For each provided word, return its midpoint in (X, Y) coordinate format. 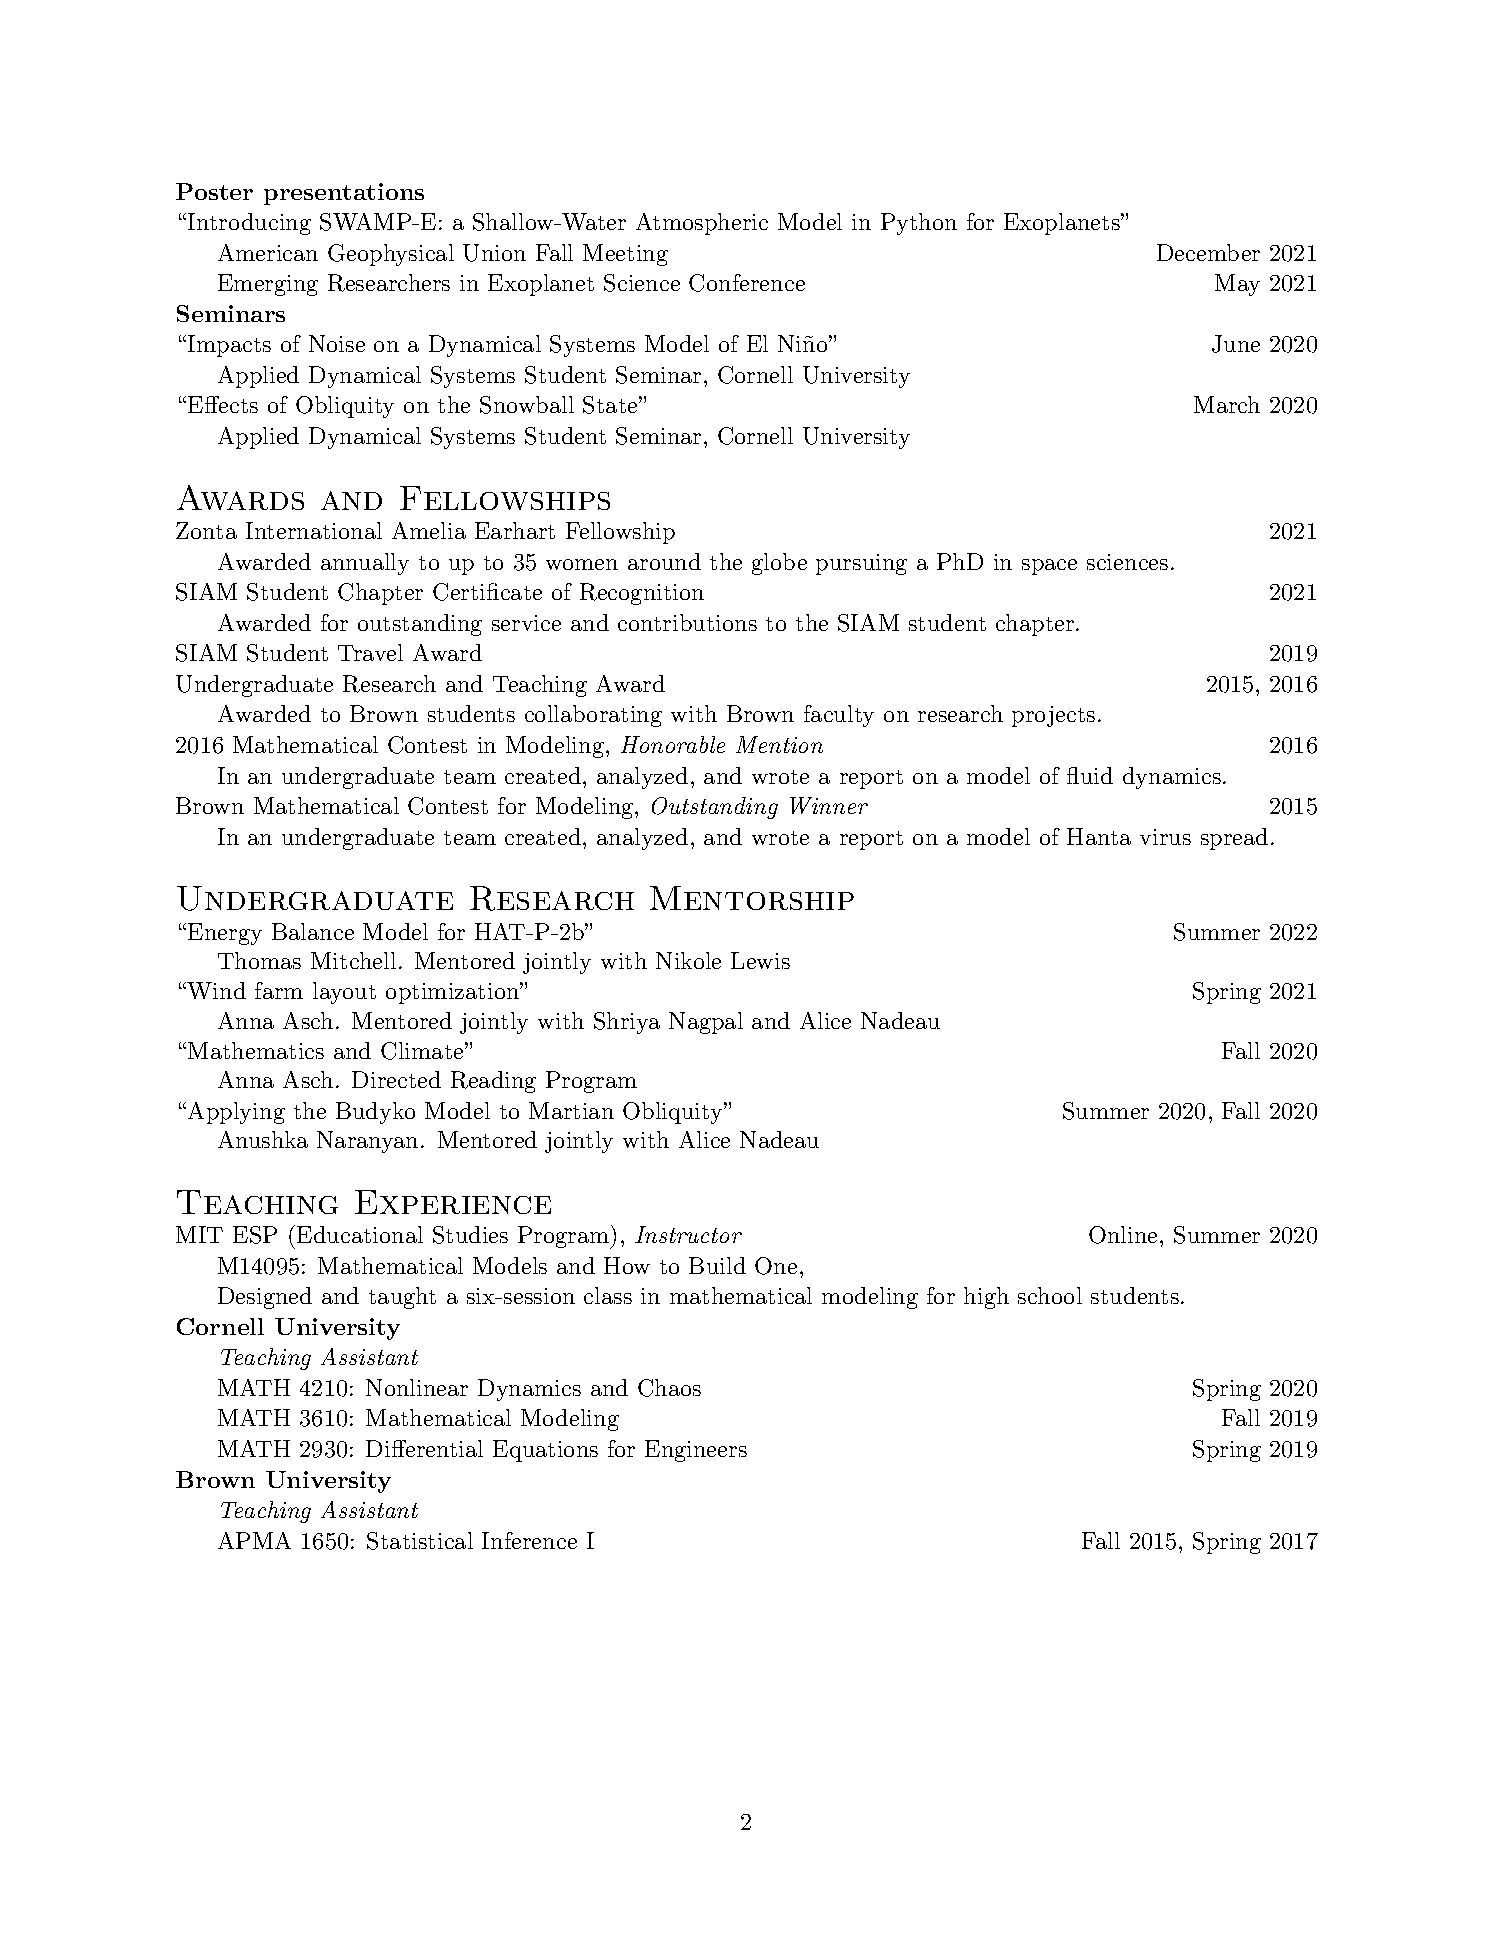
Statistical (420, 1541)
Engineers (696, 1451)
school (1050, 1295)
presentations (344, 194)
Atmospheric (702, 224)
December (1208, 252)
